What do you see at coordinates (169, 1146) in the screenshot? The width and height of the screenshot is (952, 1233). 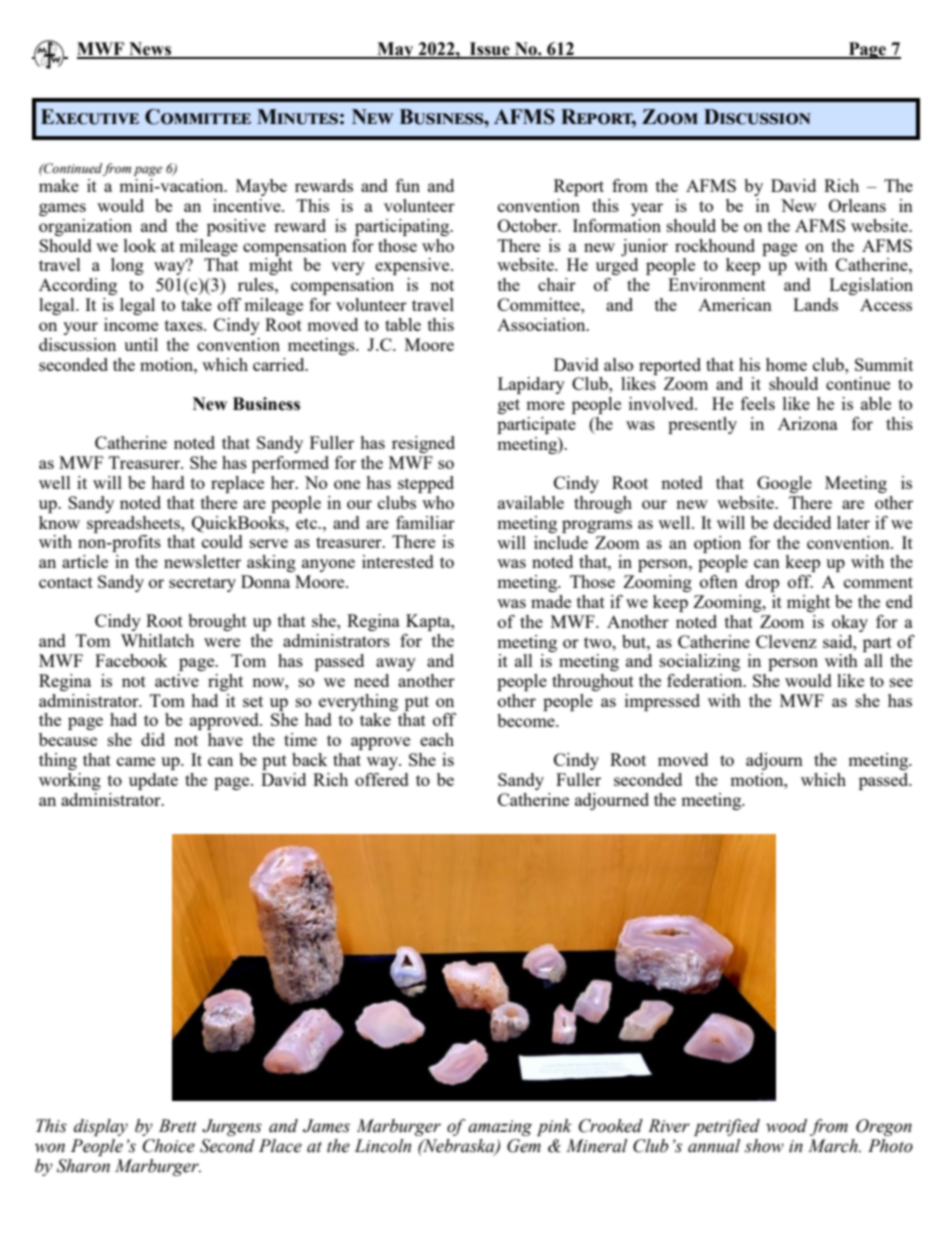 I see `Choice` at bounding box center [169, 1146].
